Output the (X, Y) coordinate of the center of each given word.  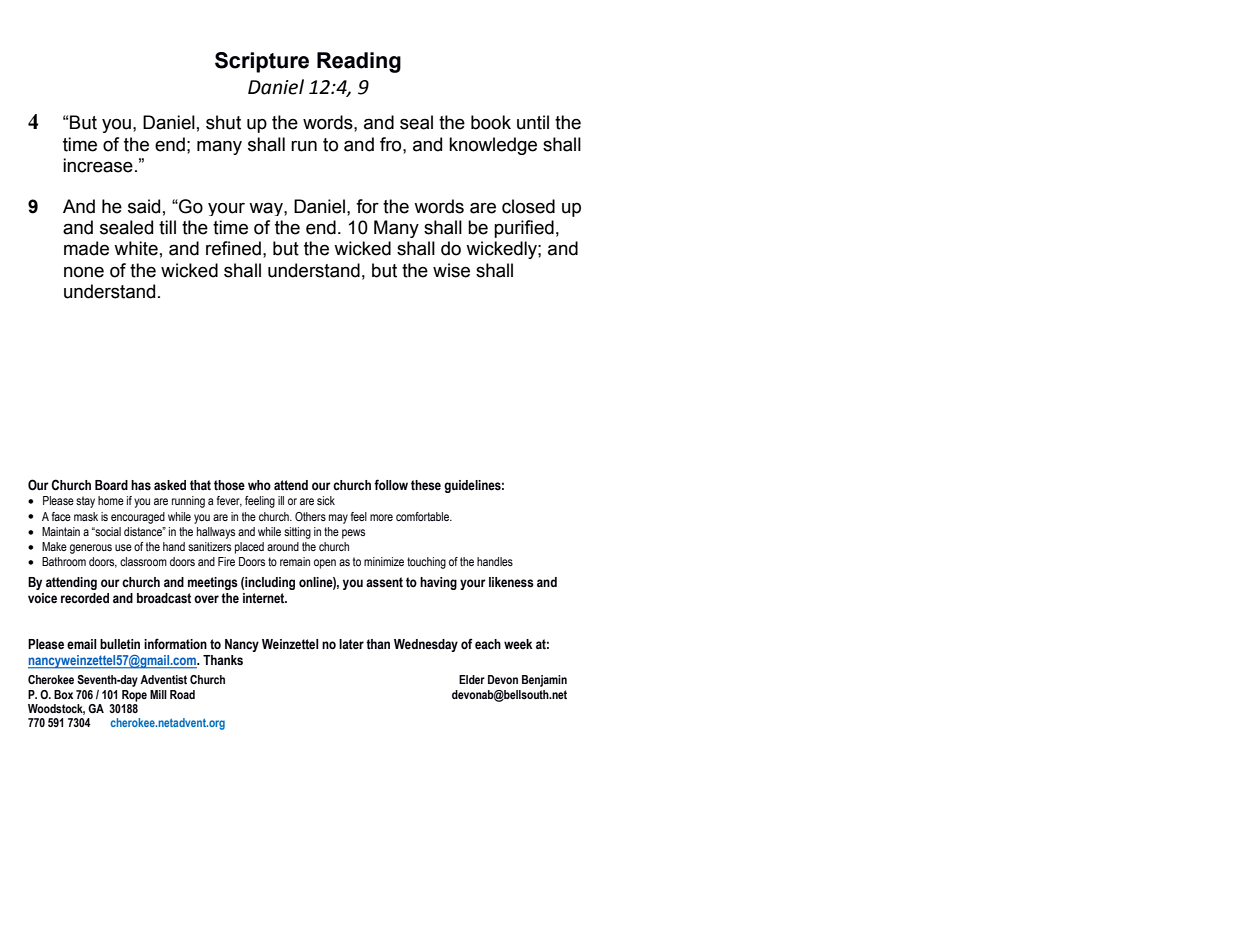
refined (233, 248)
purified (524, 229)
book (491, 122)
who (259, 485)
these (426, 485)
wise (451, 270)
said (144, 206)
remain (295, 561)
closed (528, 206)
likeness (511, 582)
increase (98, 165)
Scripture (262, 62)
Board (111, 485)
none (84, 272)
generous (91, 549)
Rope (134, 696)
